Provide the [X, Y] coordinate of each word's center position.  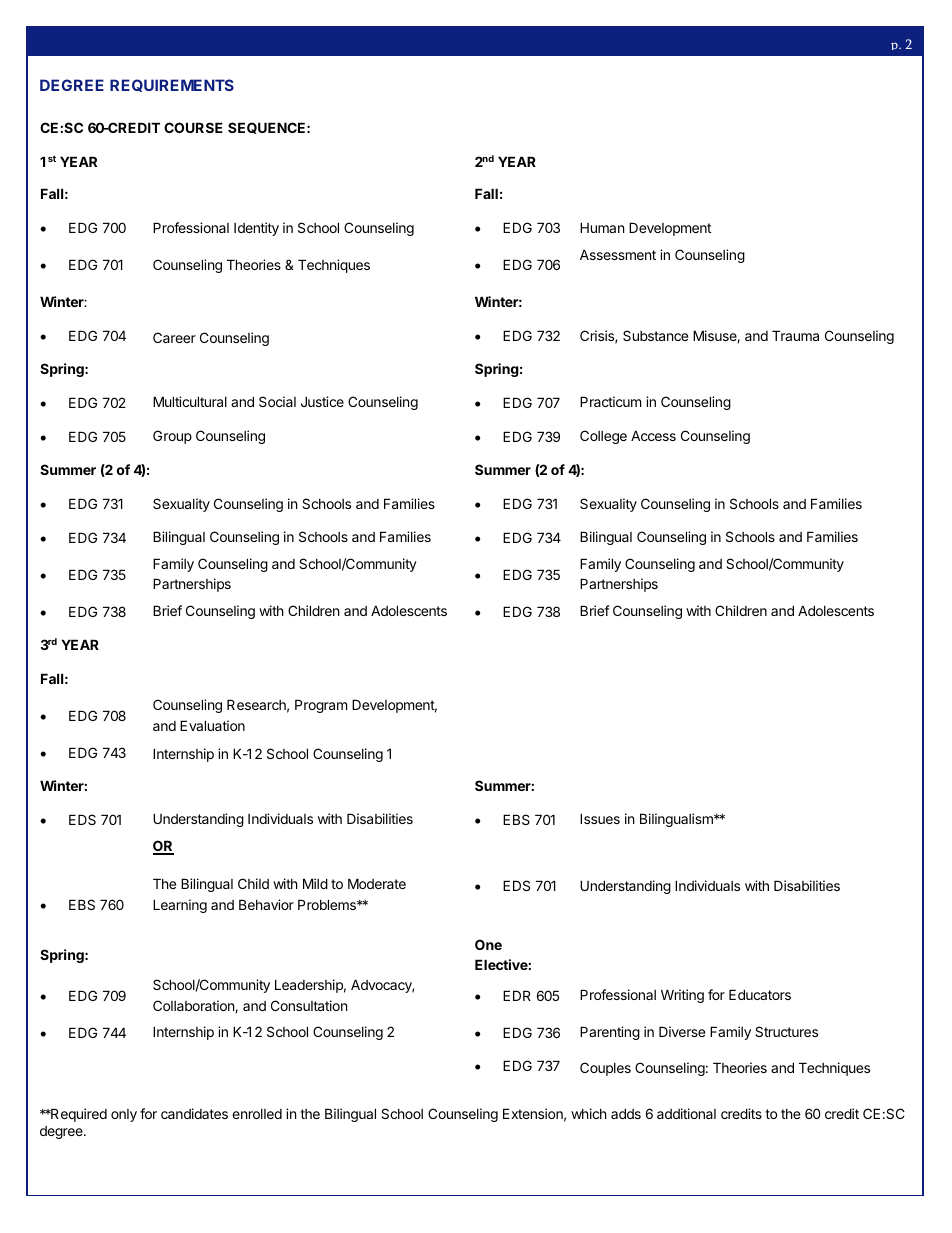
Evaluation [212, 725]
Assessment [618, 254]
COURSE [193, 127]
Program [321, 706]
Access [653, 435]
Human [602, 227]
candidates [194, 1113]
